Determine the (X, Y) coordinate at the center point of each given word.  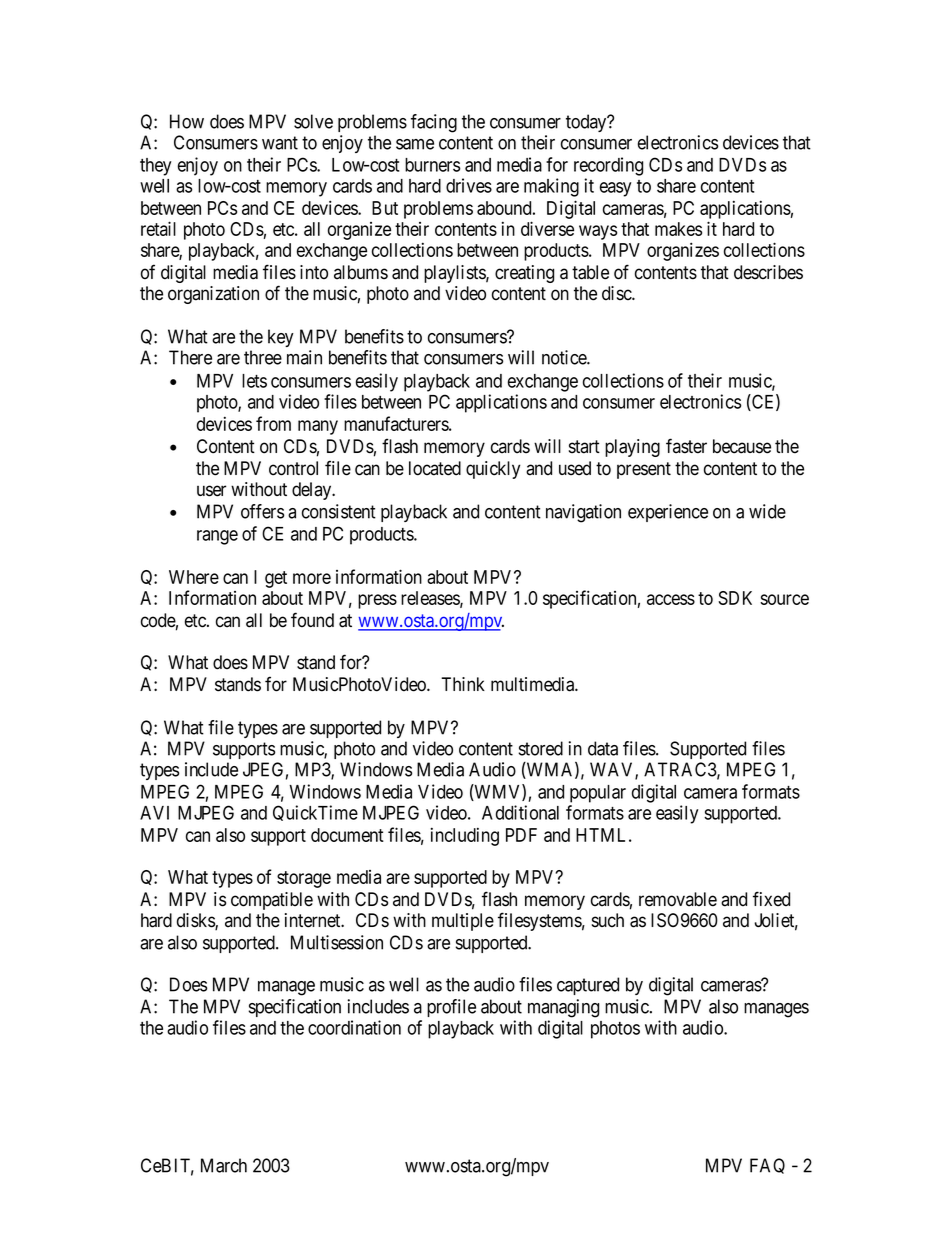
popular (598, 794)
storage (304, 879)
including (465, 836)
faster (686, 446)
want (280, 143)
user (211, 491)
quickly (493, 470)
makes (678, 229)
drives (469, 185)
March (224, 1165)
